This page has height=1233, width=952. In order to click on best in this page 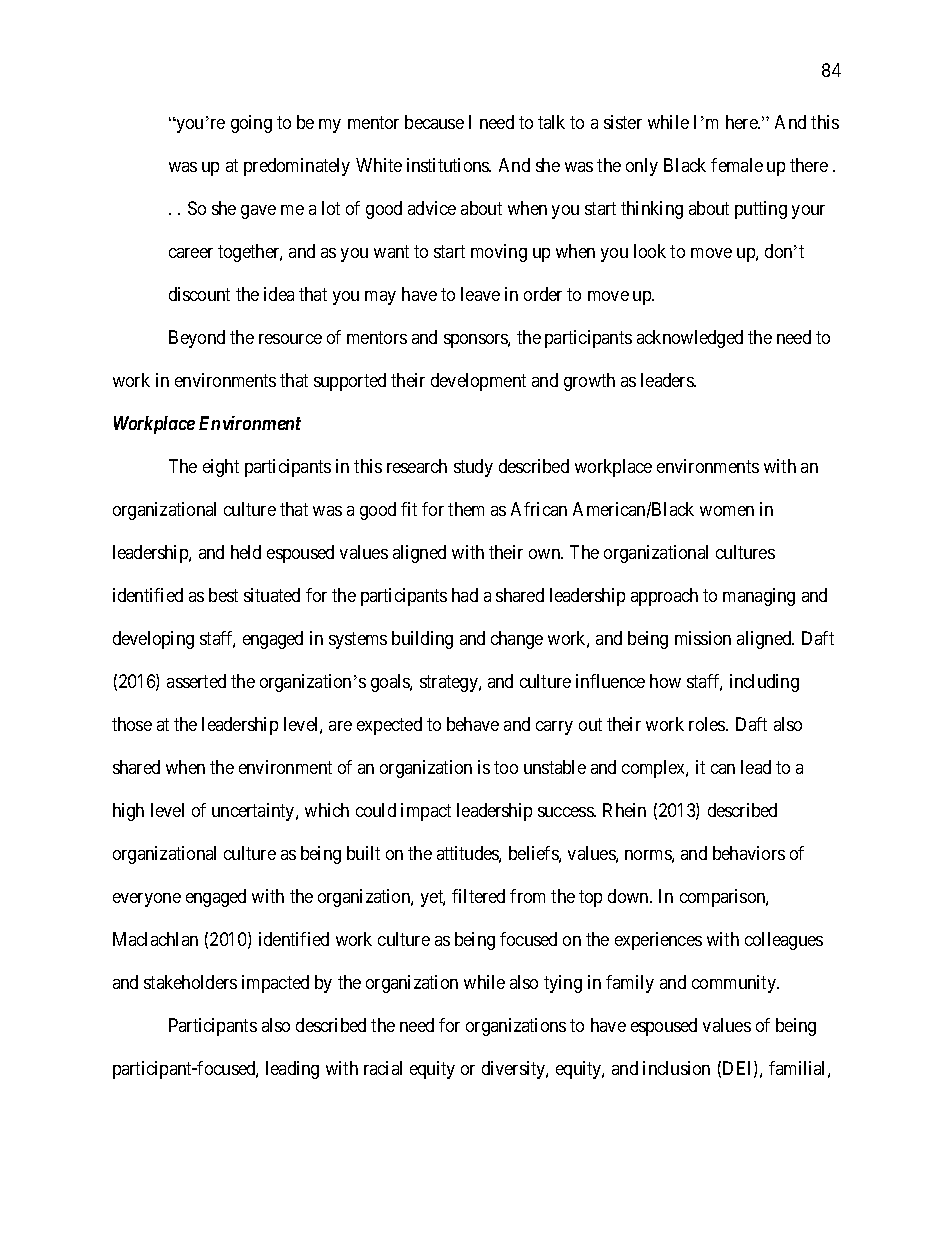, I will do `click(223, 595)`.
